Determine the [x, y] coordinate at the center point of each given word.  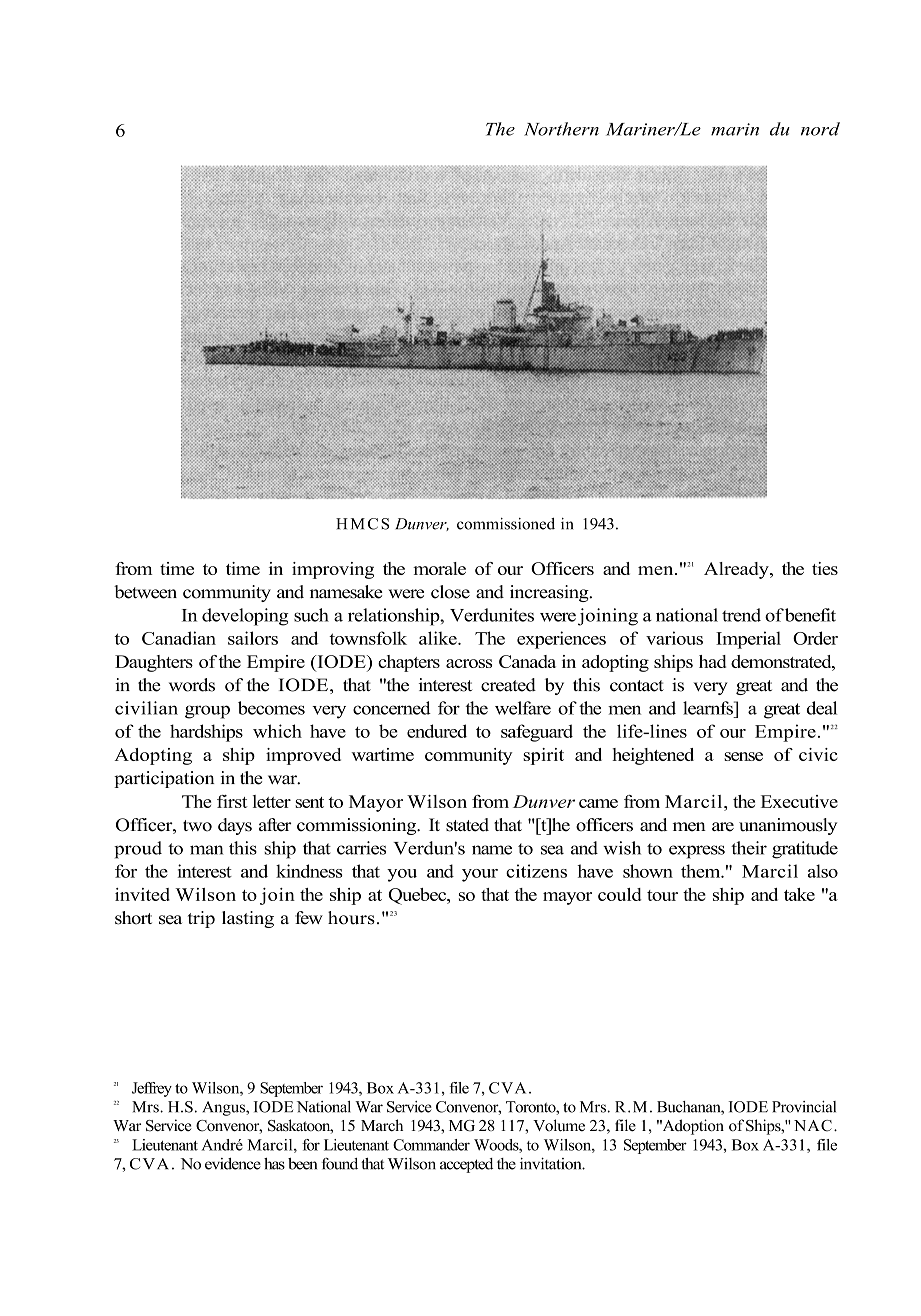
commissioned [506, 524]
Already [737, 570]
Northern [561, 129]
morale [439, 568]
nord [820, 129]
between [145, 592]
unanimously [788, 826]
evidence [233, 1164]
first [232, 801]
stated [467, 825]
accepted [466, 1165]
